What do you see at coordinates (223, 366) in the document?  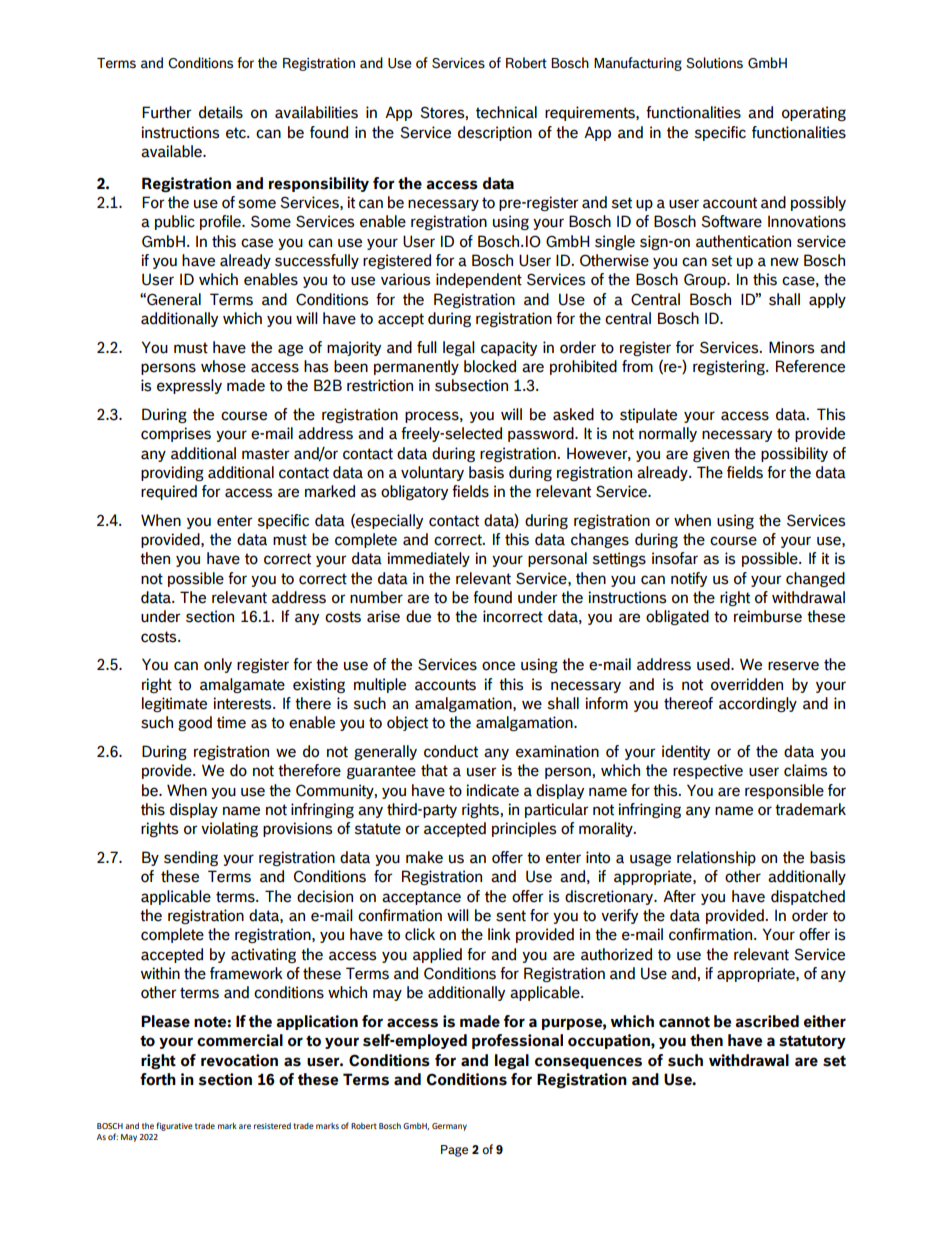 I see `whose` at bounding box center [223, 366].
